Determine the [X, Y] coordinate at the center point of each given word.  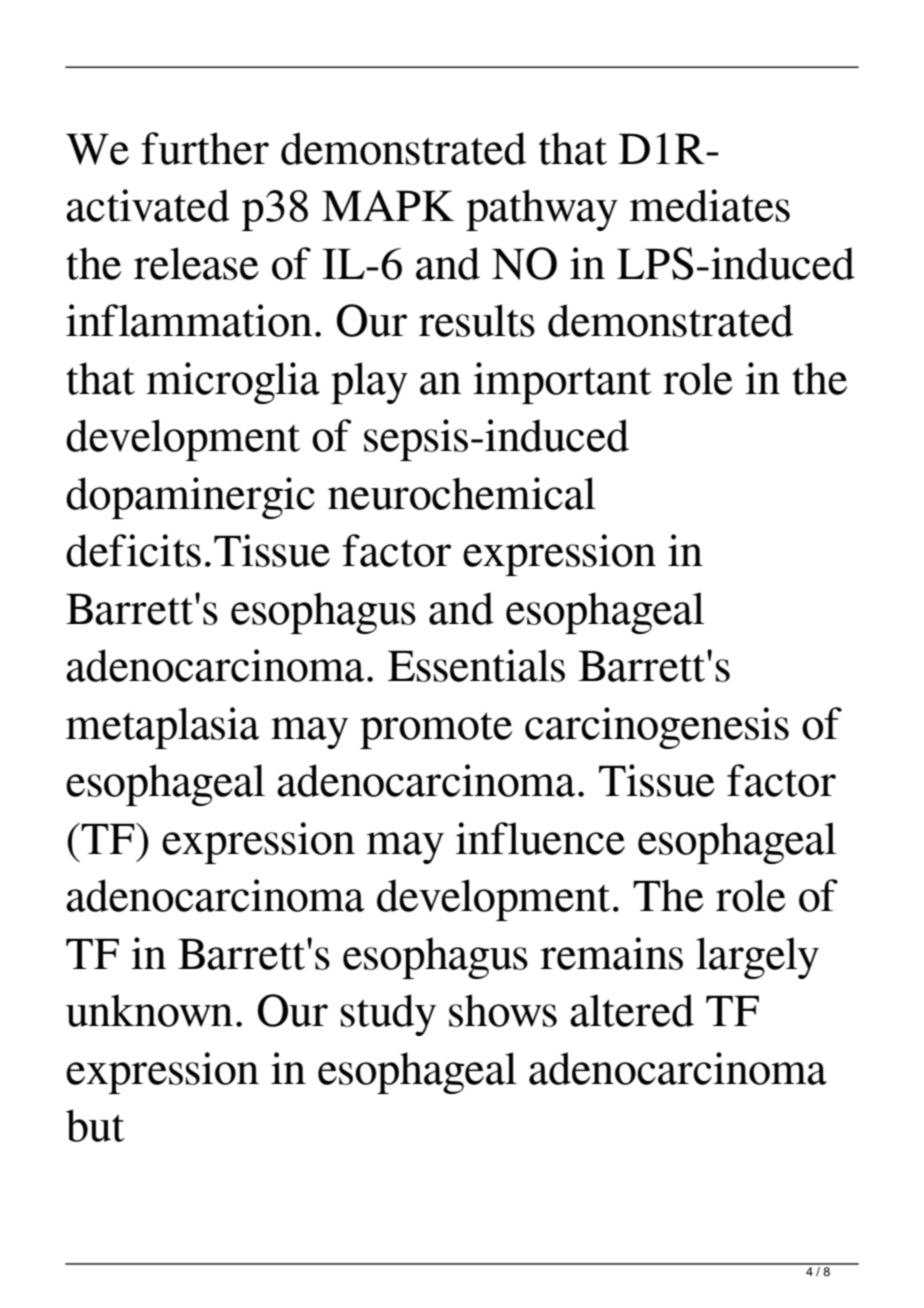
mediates [709, 205]
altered [632, 1010]
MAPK [388, 205]
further [205, 148]
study [388, 1015]
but [95, 1125]
